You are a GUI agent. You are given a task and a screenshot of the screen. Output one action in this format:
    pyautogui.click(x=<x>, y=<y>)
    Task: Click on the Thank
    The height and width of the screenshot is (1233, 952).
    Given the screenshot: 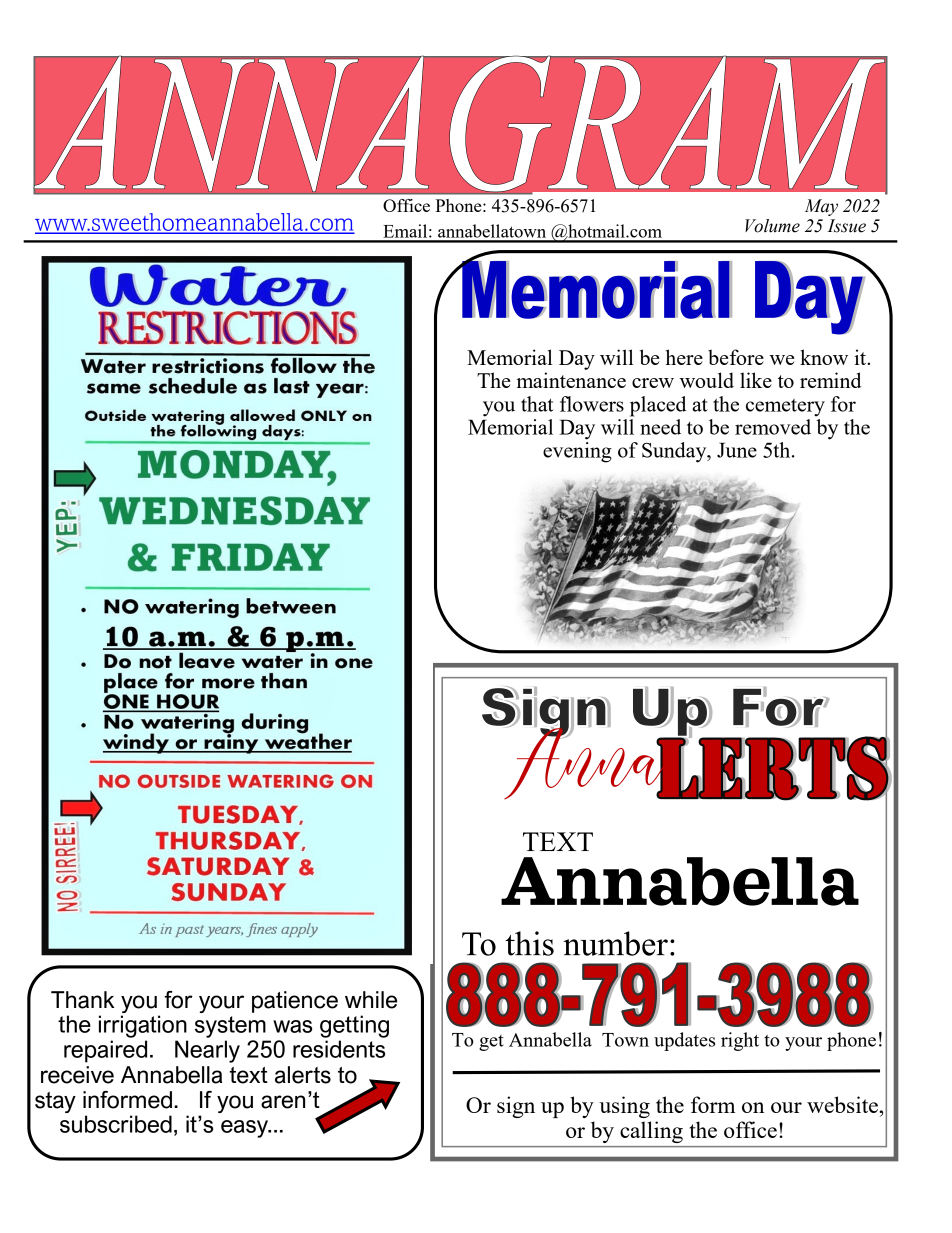 What is the action you would take?
    pyautogui.click(x=82, y=1000)
